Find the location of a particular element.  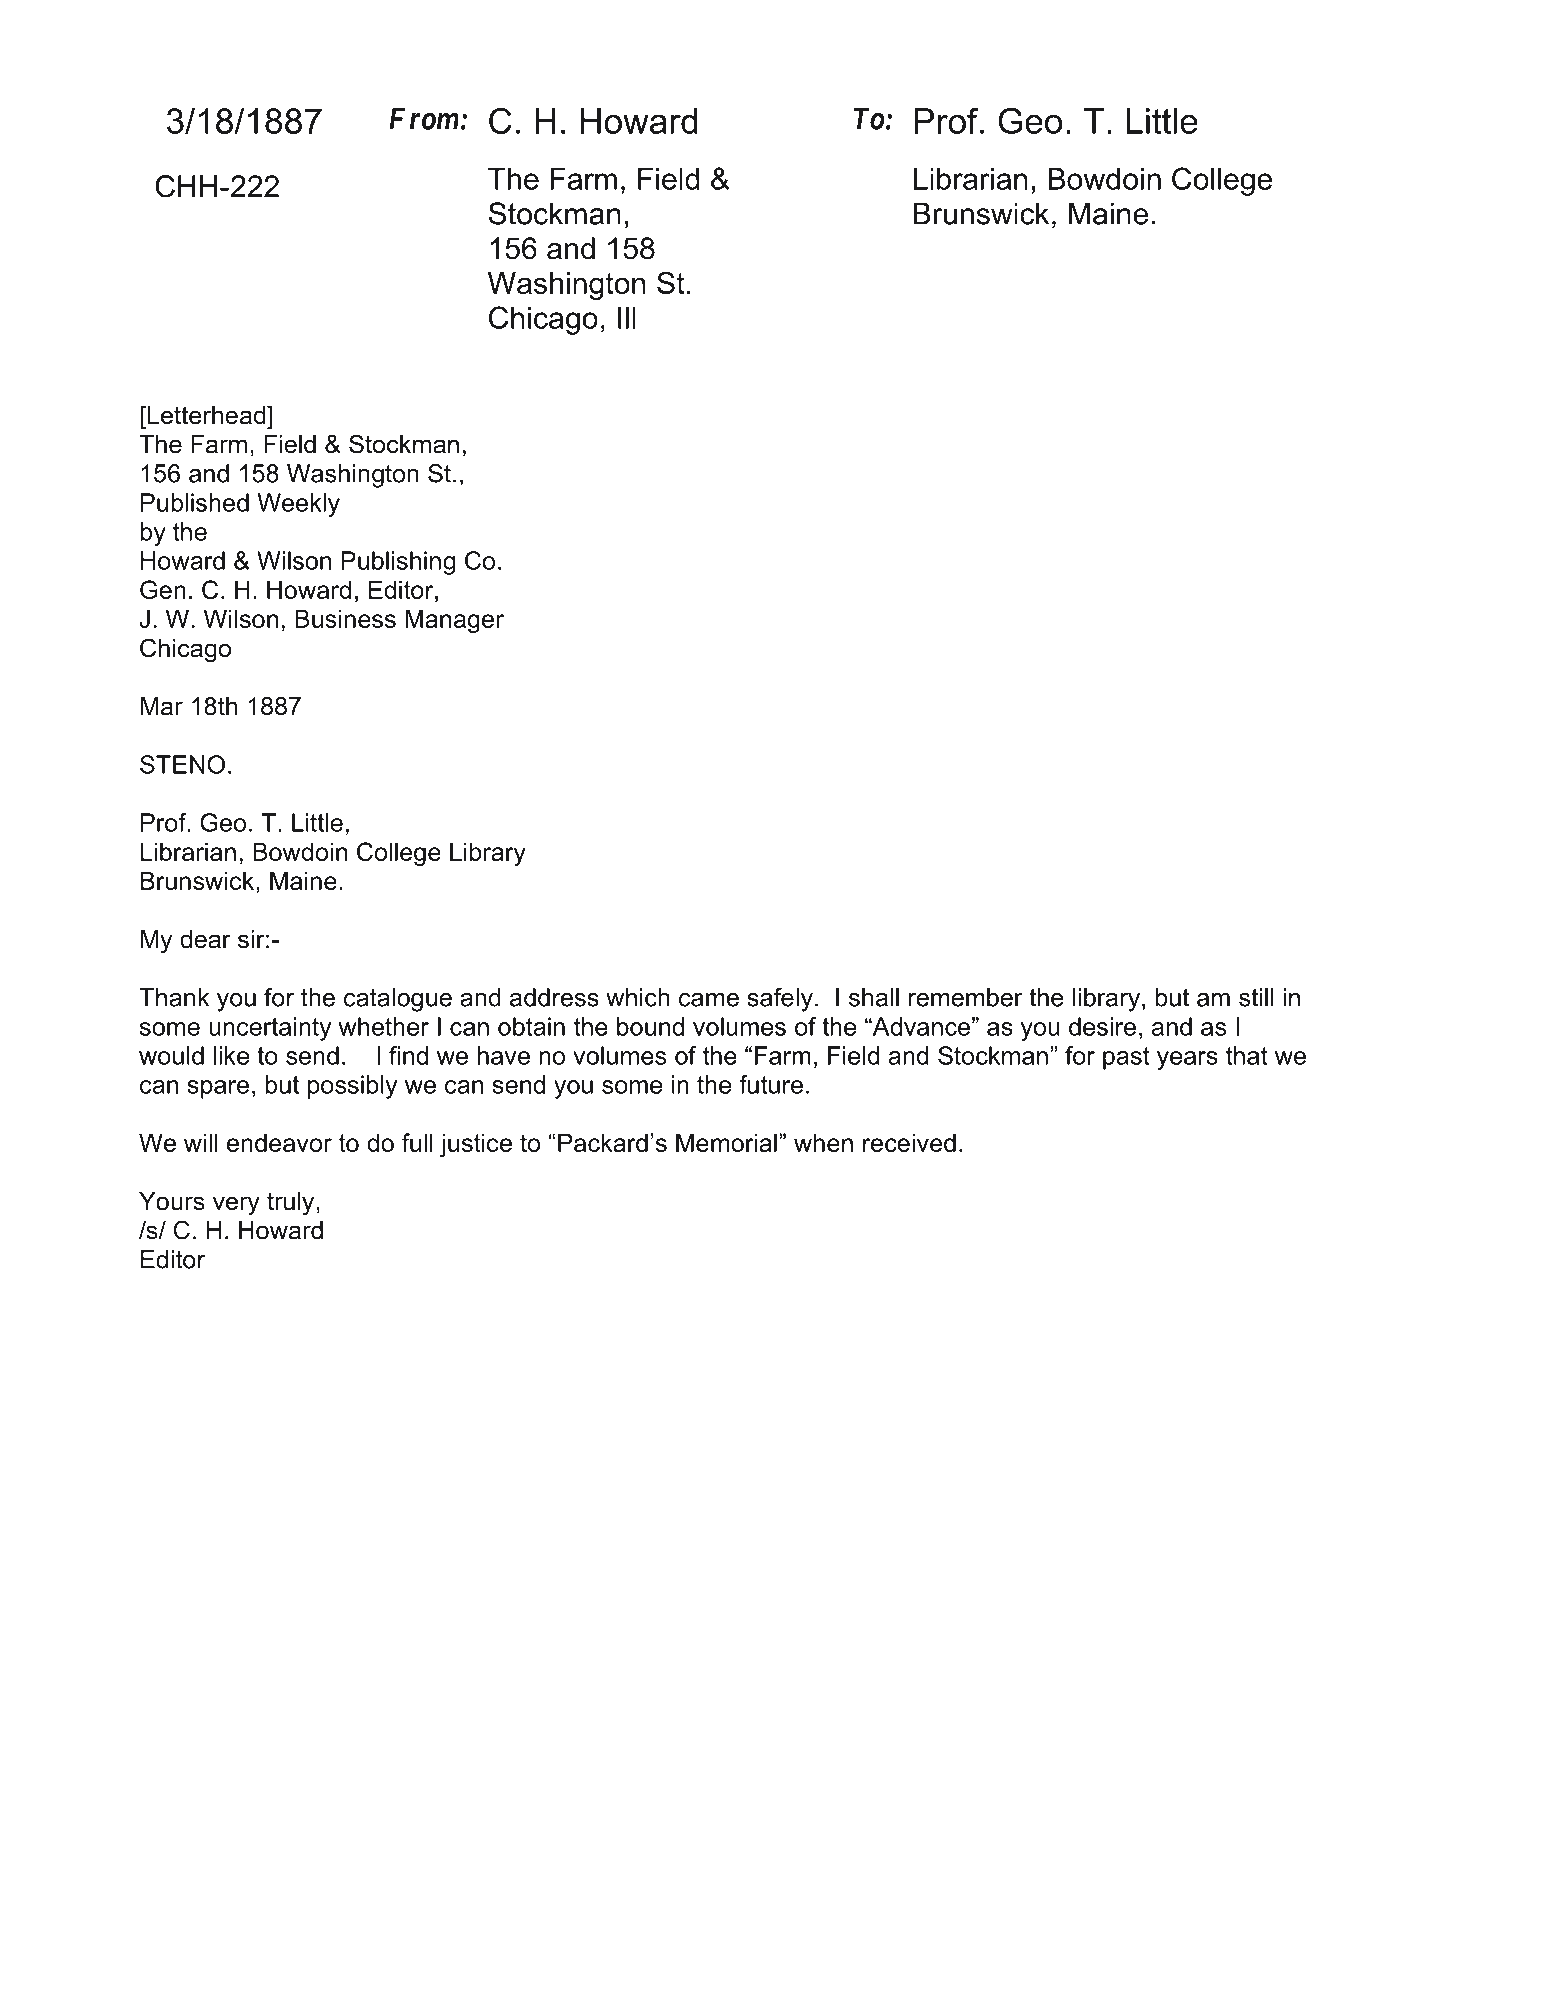

dear is located at coordinates (205, 939).
